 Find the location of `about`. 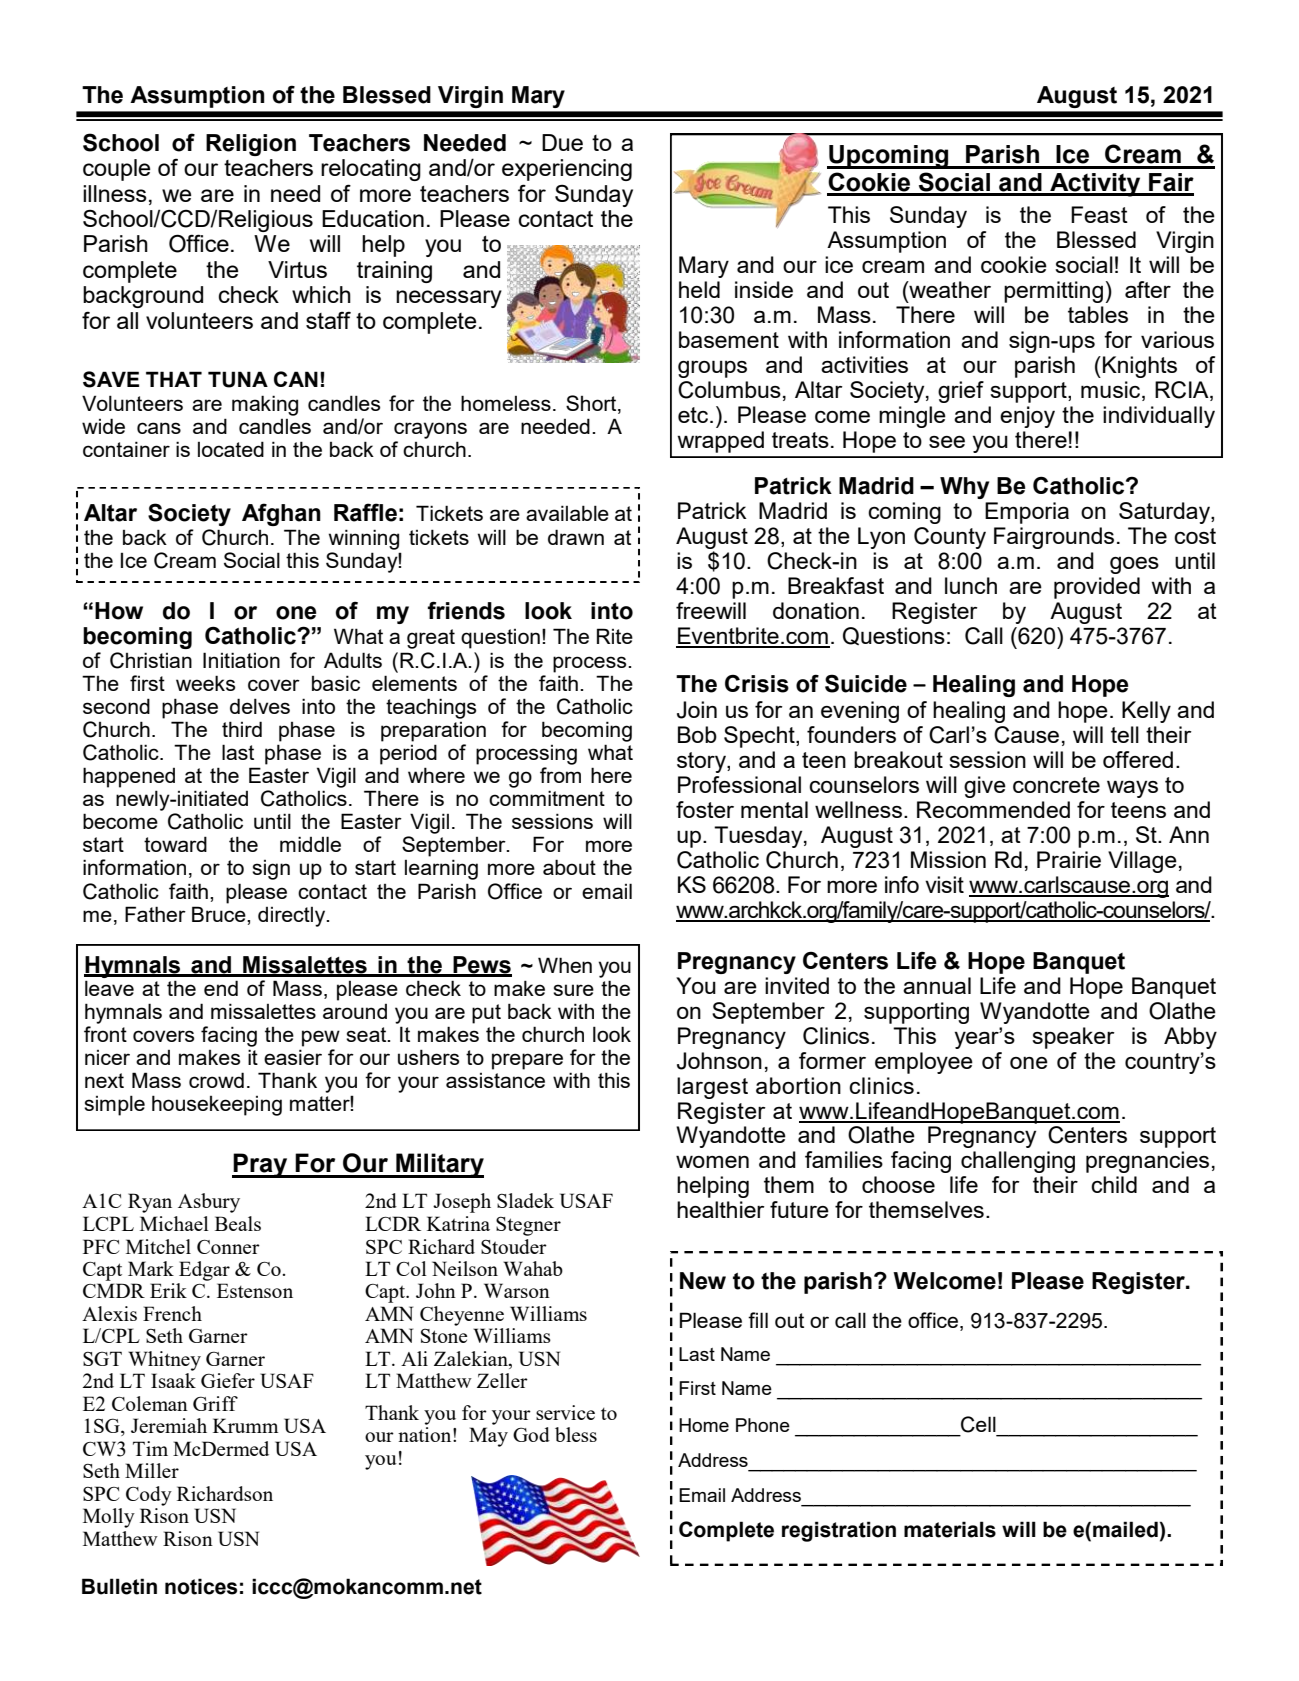

about is located at coordinates (569, 867).
